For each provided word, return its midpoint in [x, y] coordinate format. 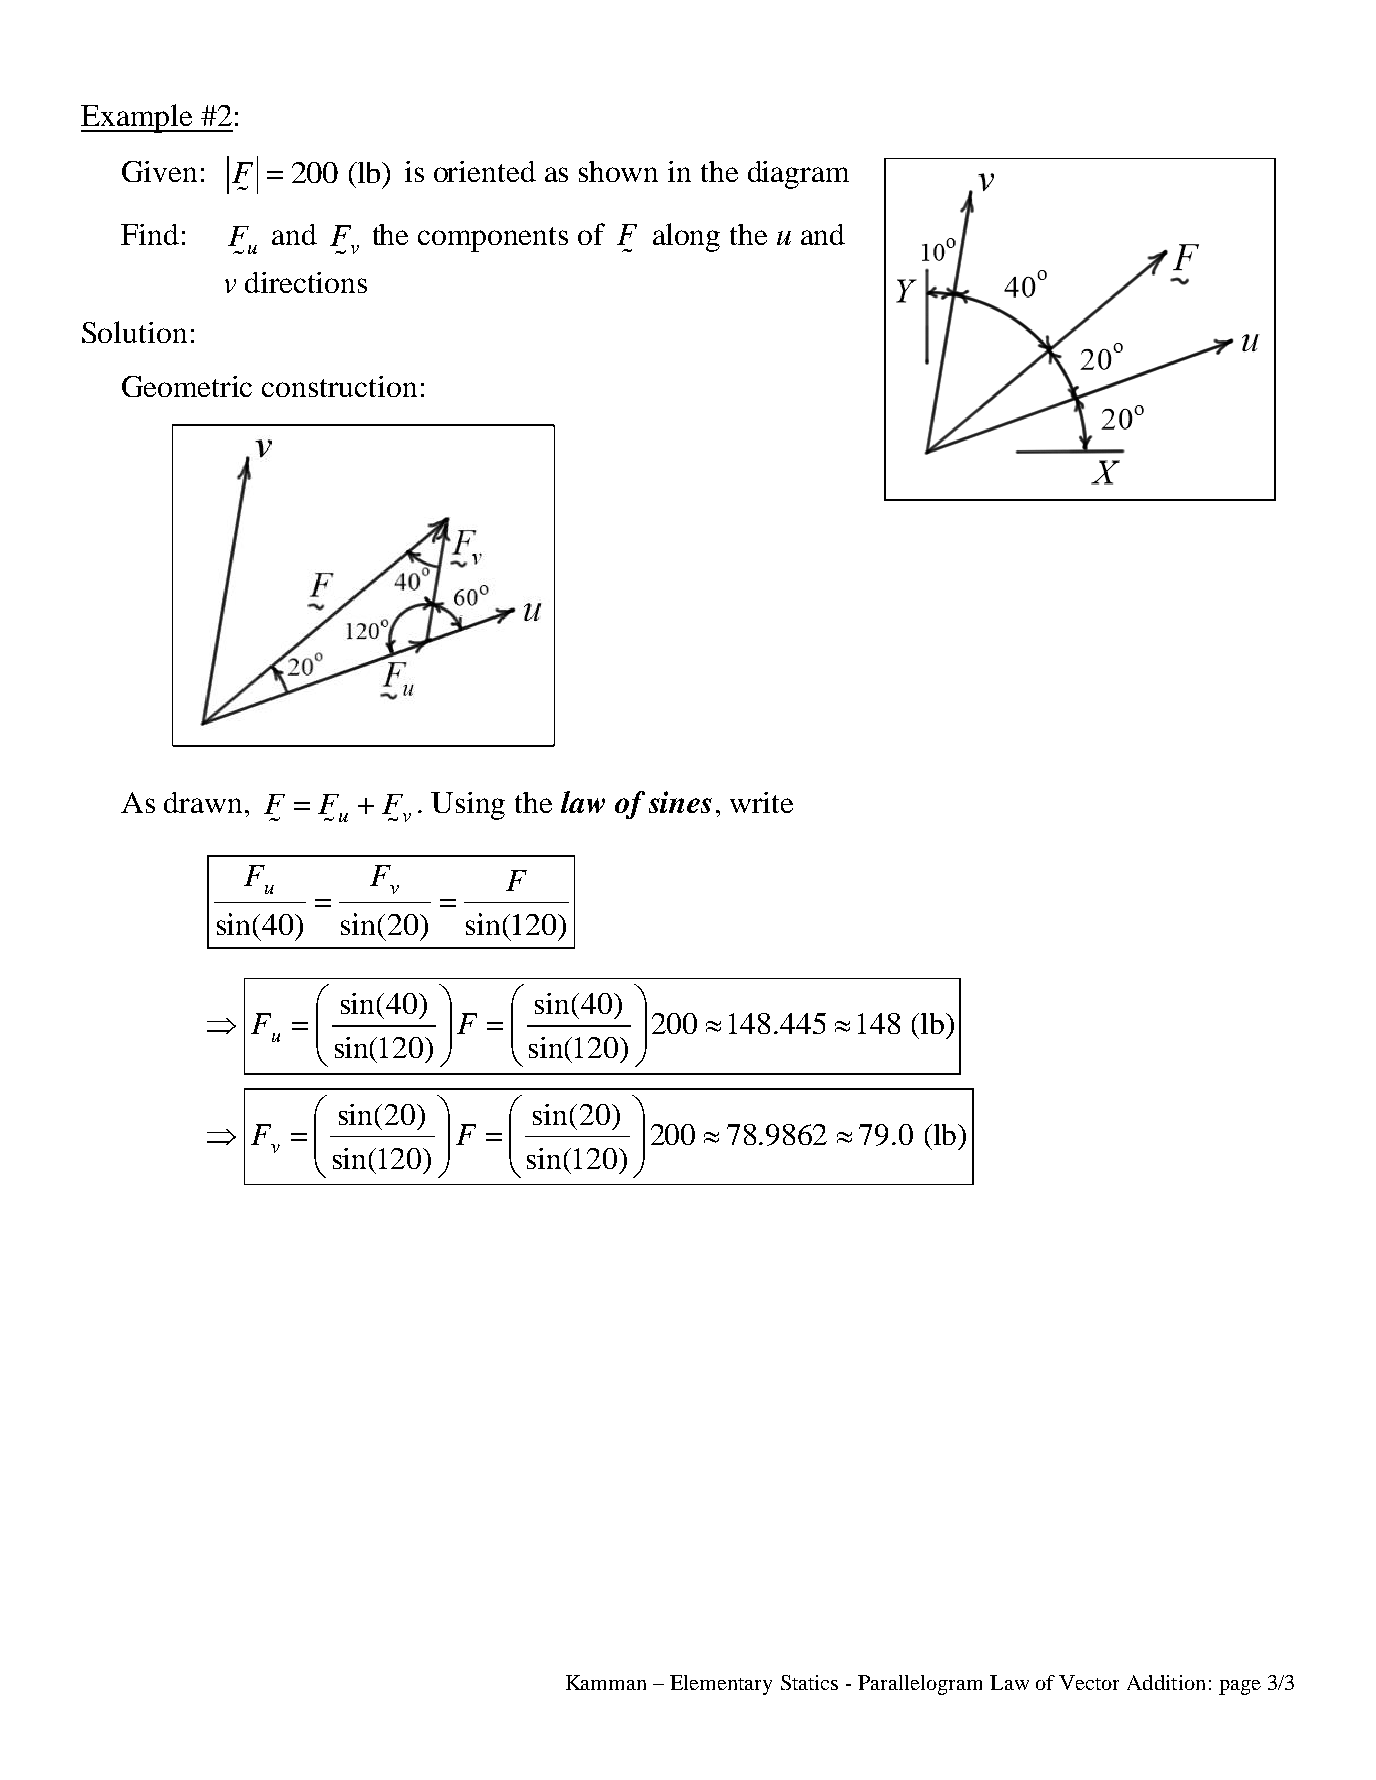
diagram [798, 175]
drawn [203, 802]
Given [159, 171]
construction [339, 386]
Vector [1089, 1682]
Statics [809, 1682]
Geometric [187, 386]
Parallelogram [920, 1685]
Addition [1166, 1682]
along [686, 237]
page [1240, 1687]
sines [680, 802]
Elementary [721, 1685]
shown [618, 171]
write [761, 802]
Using [468, 806]
